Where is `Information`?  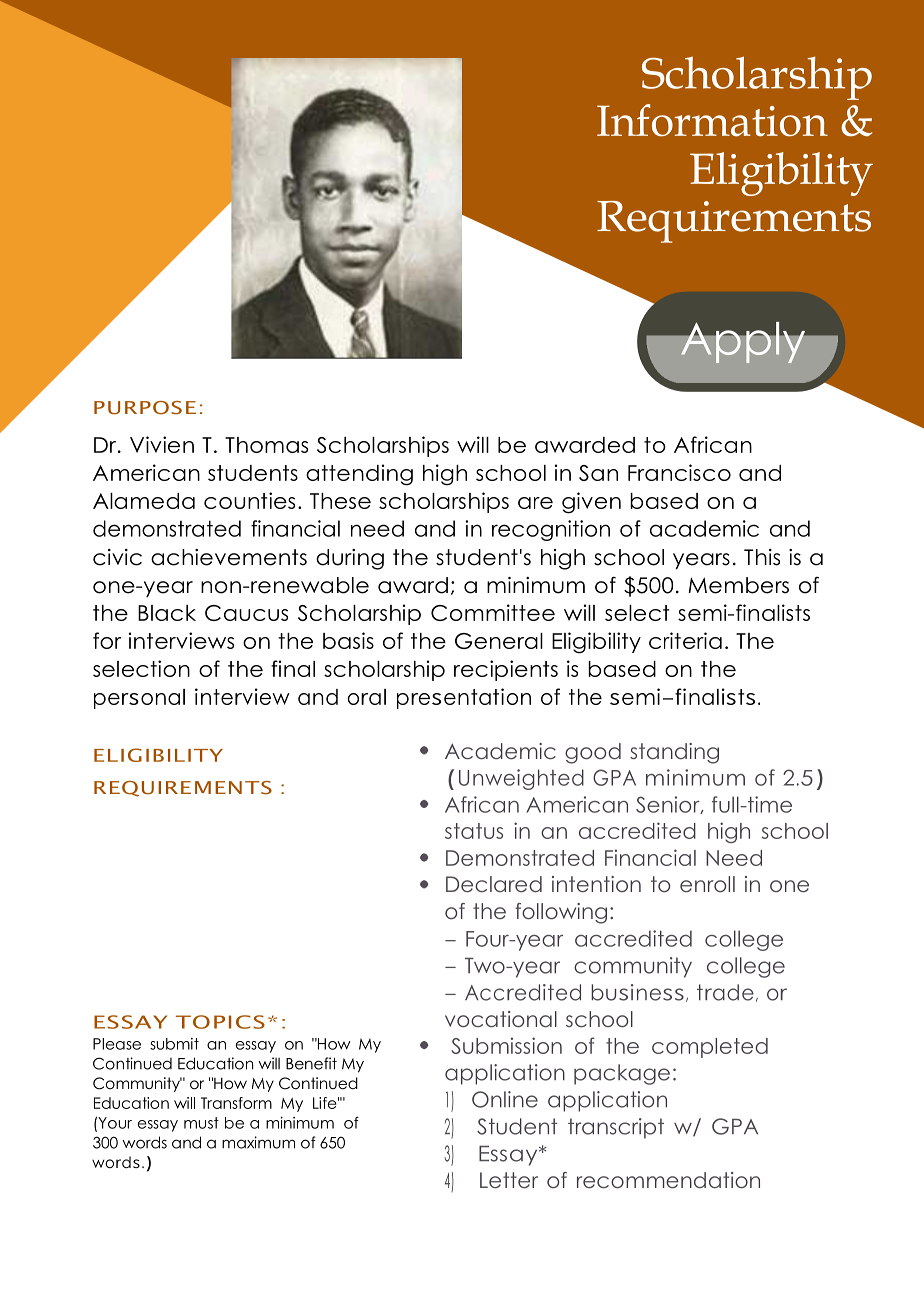
Information is located at coordinates (712, 120).
